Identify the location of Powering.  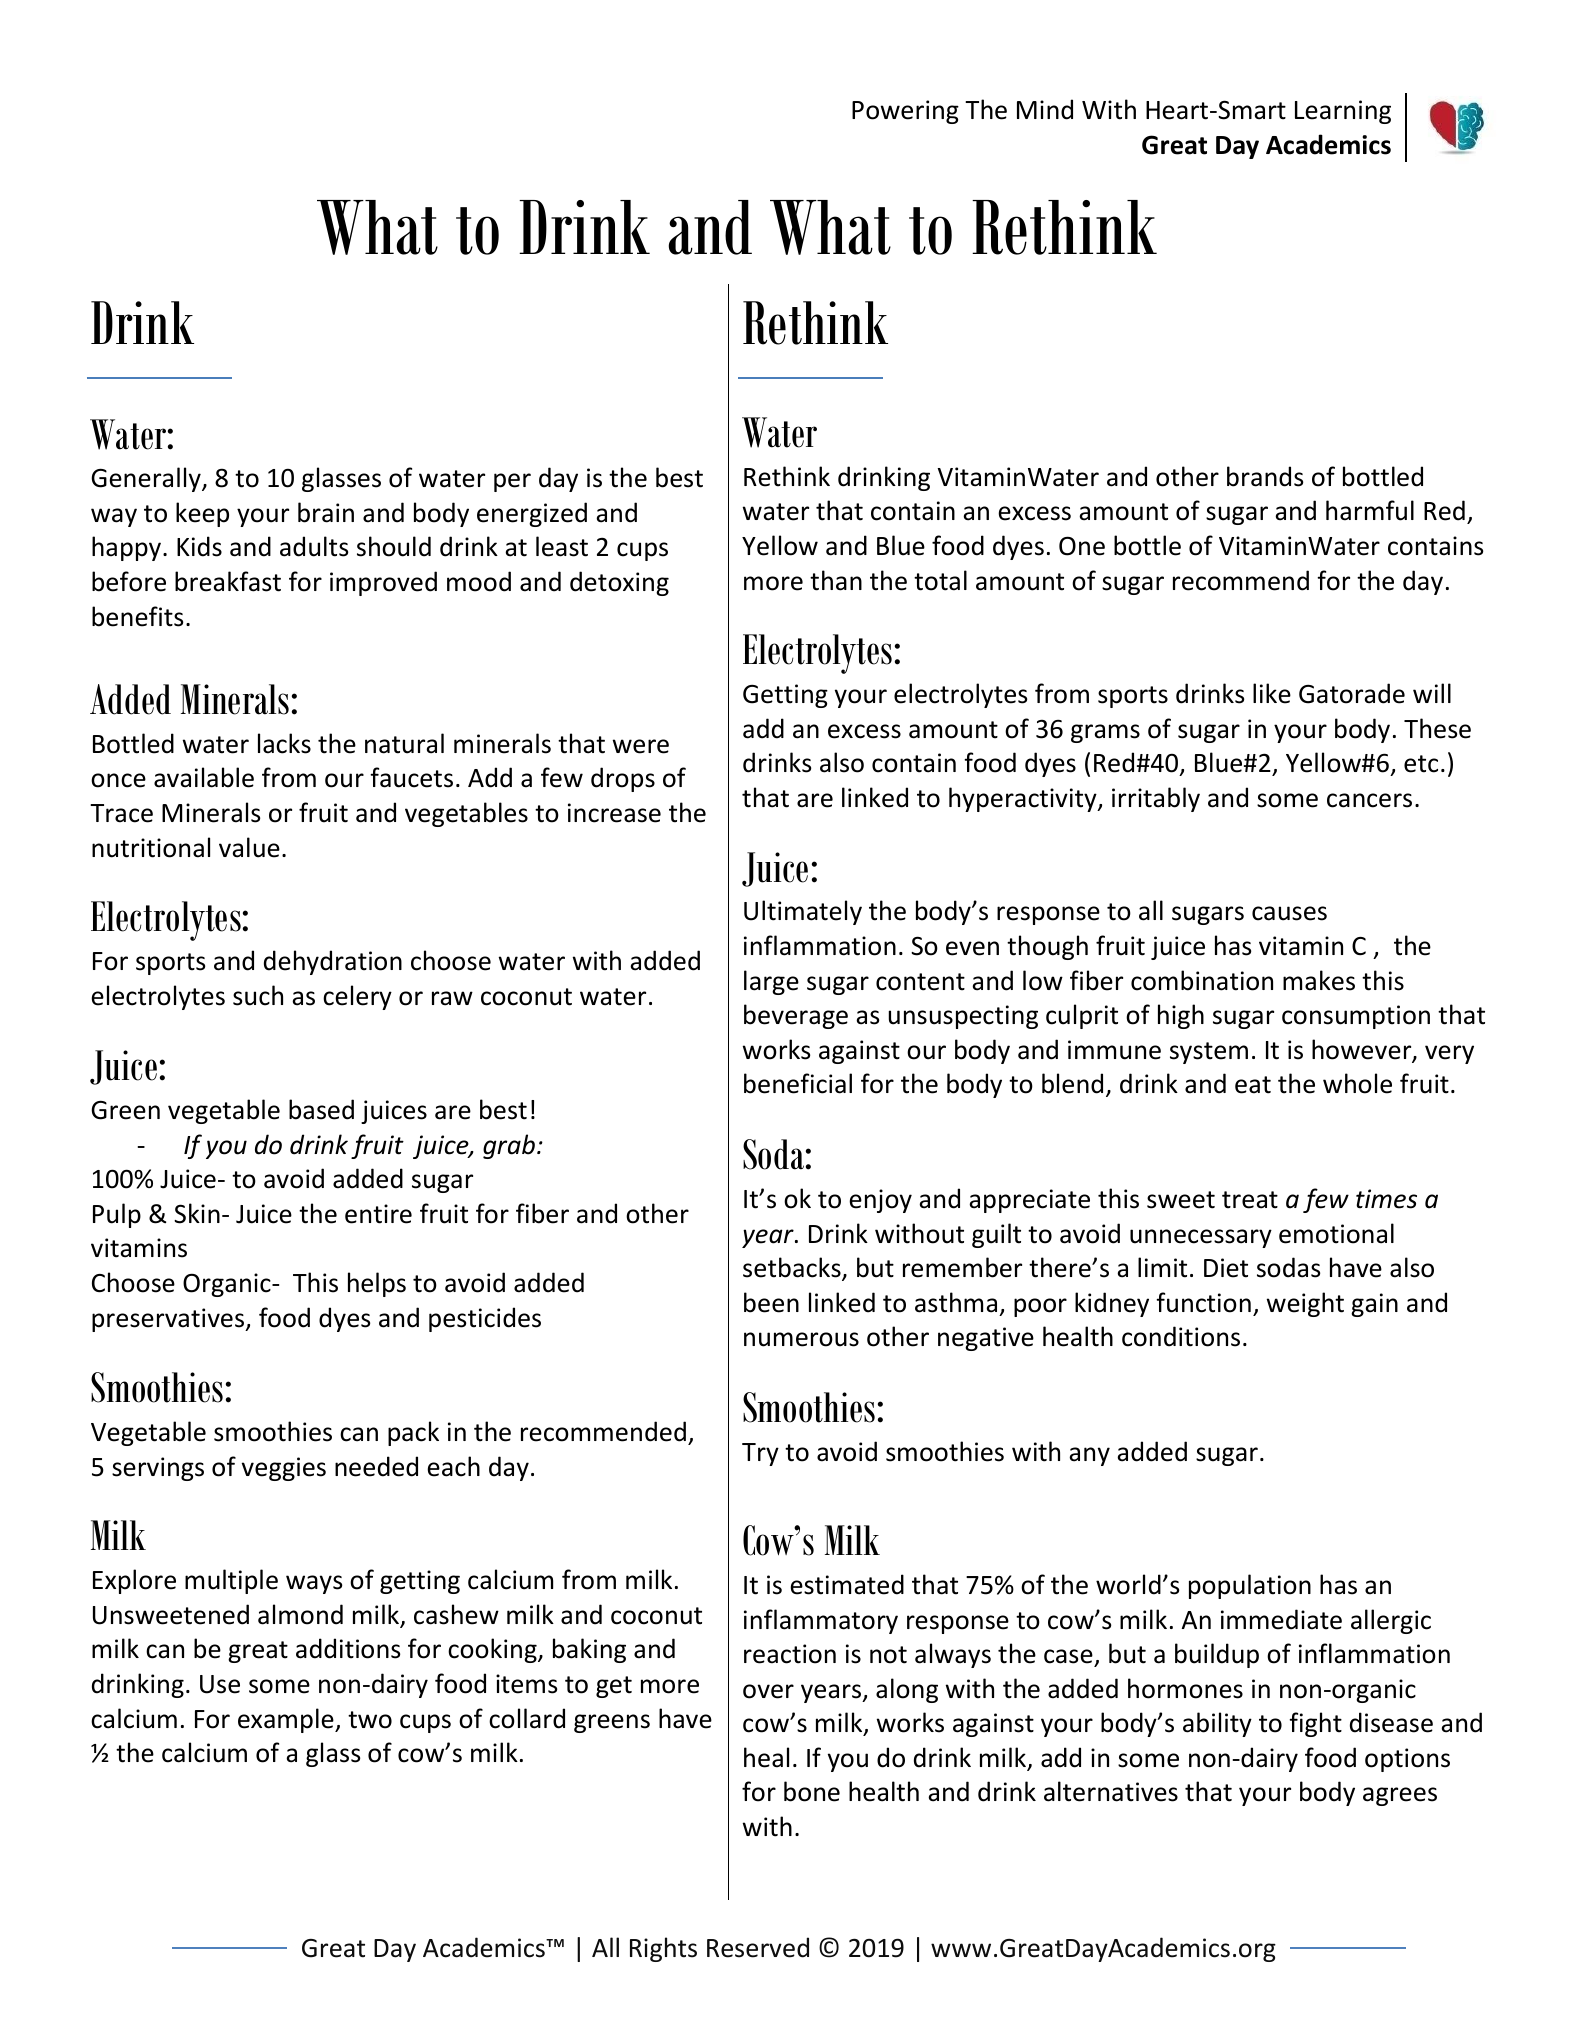
(905, 112).
